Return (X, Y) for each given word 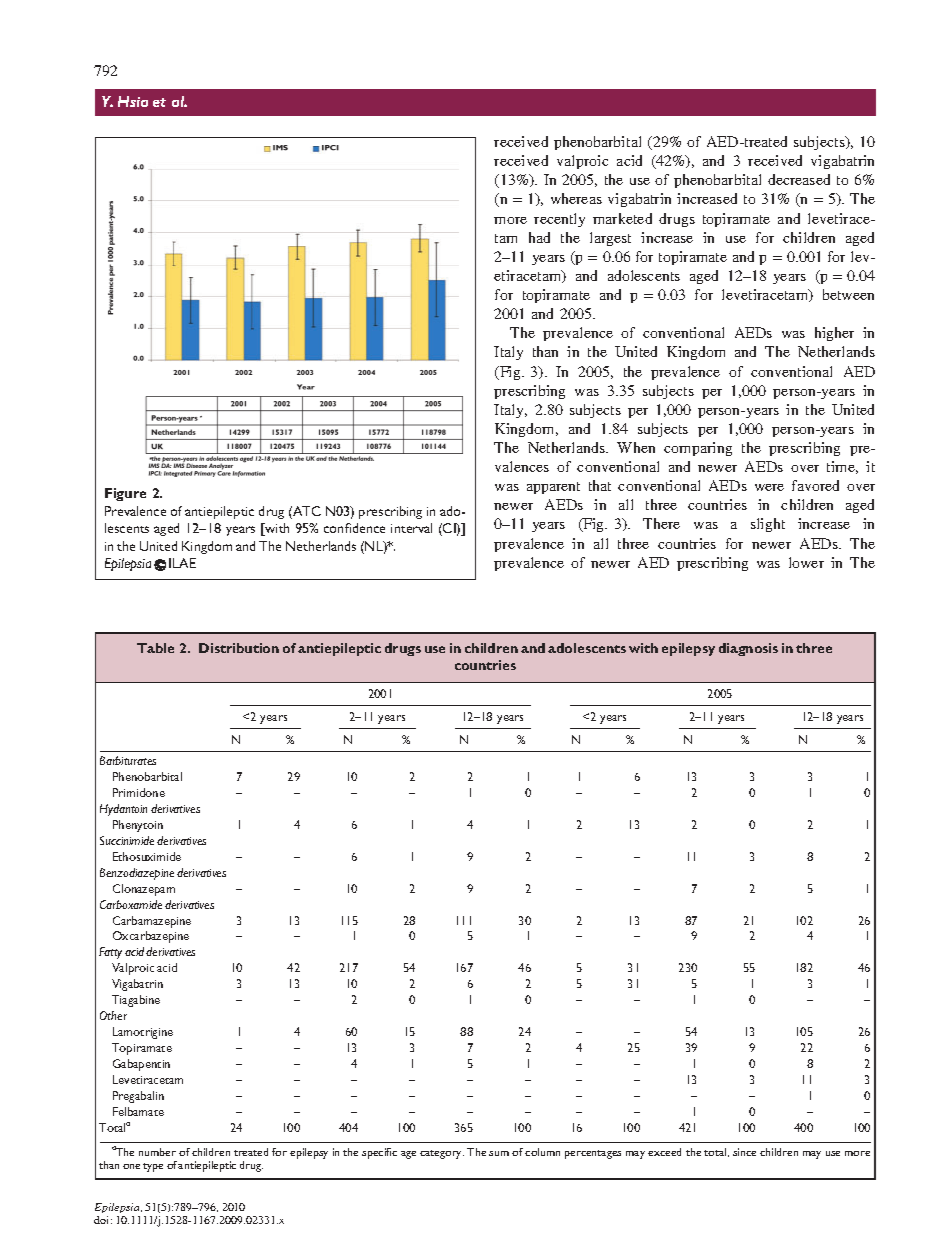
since (744, 1152)
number (157, 1152)
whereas (576, 198)
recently (559, 220)
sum (499, 1153)
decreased (799, 179)
